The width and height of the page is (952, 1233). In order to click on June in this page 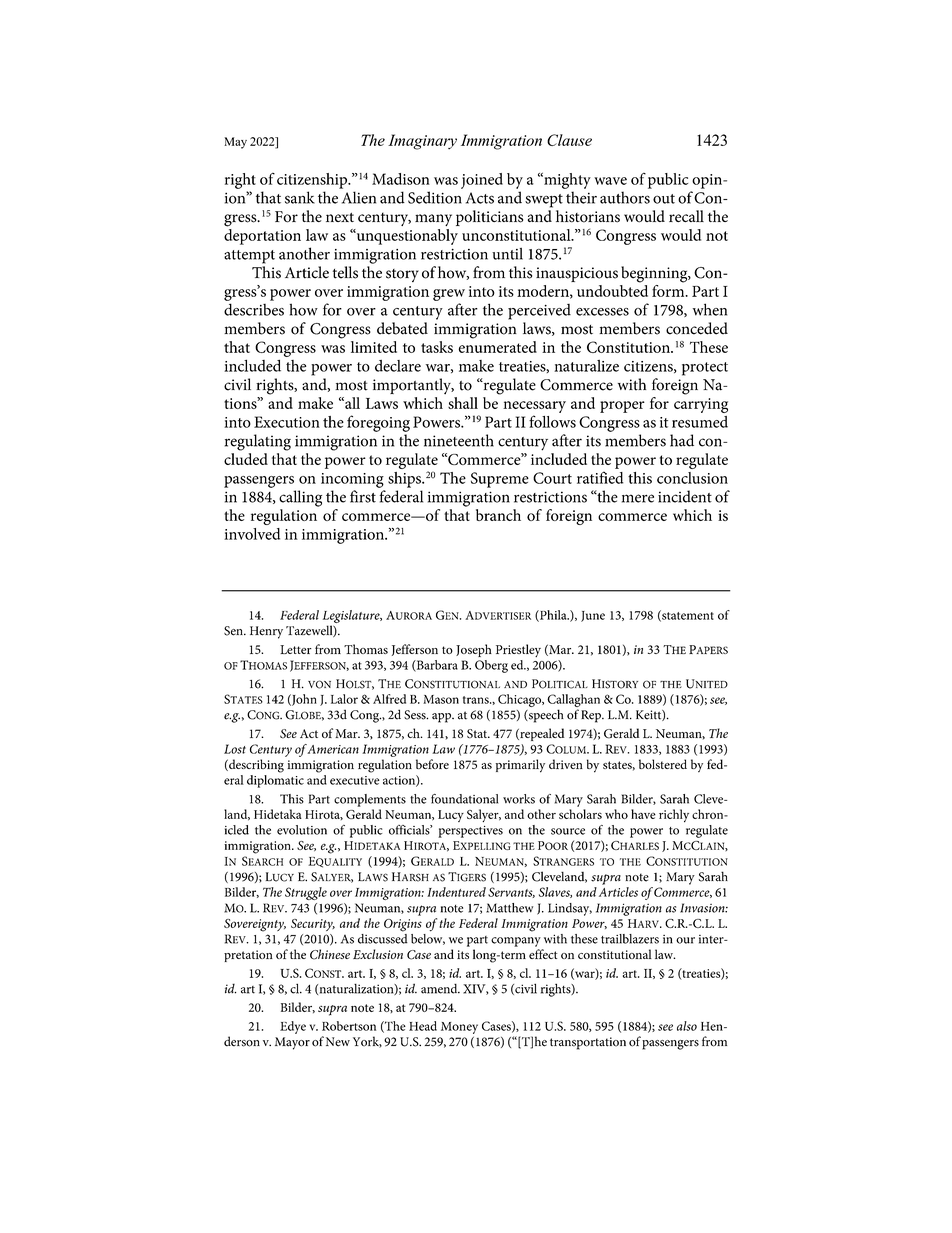, I will do `click(593, 616)`.
